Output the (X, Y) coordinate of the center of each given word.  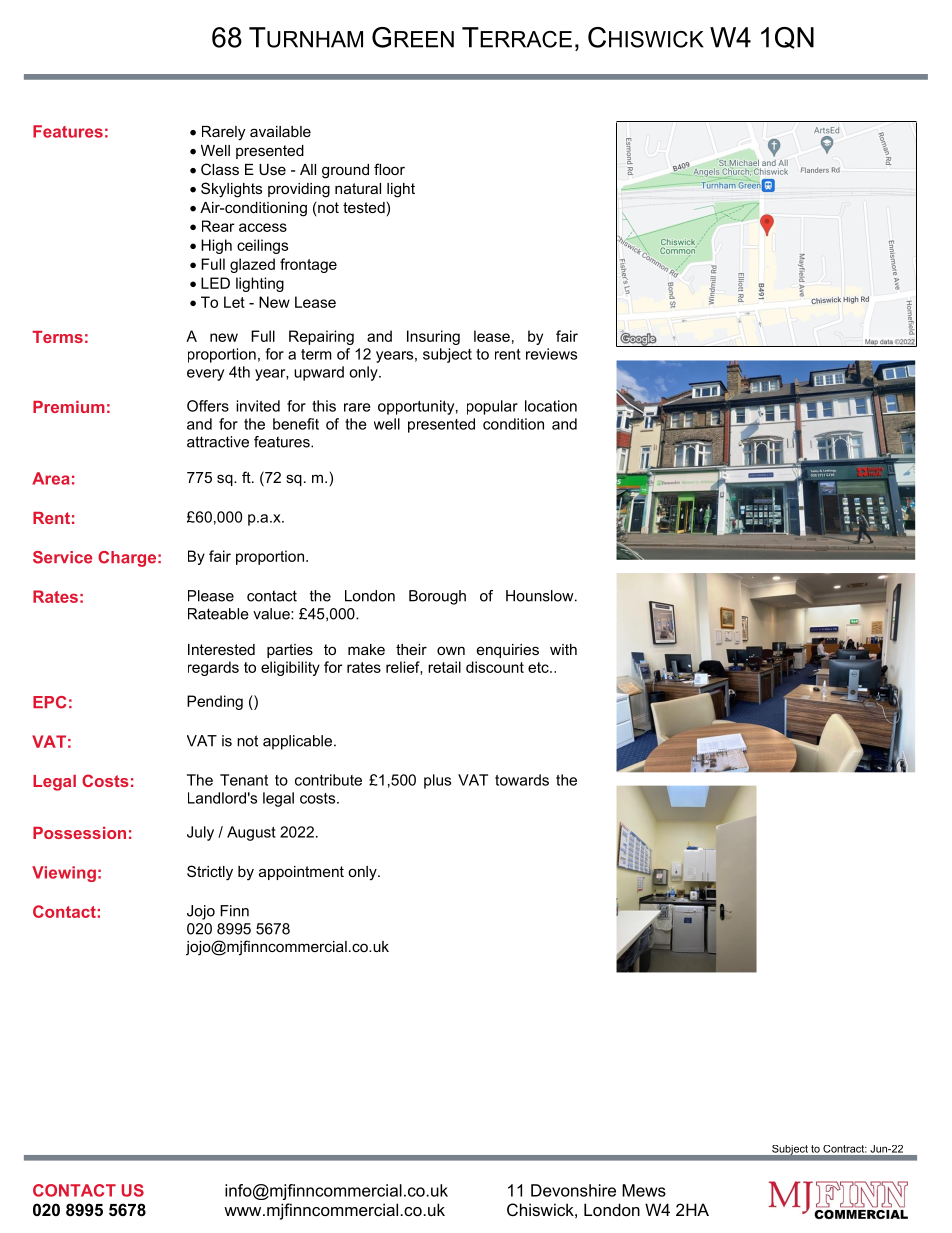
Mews (644, 1190)
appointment (301, 873)
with (563, 649)
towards (522, 780)
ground (345, 171)
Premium (69, 407)
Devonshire (573, 1190)
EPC (49, 702)
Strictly (210, 873)
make (366, 649)
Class (220, 169)
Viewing (64, 874)
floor (389, 169)
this (324, 406)
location (551, 406)
